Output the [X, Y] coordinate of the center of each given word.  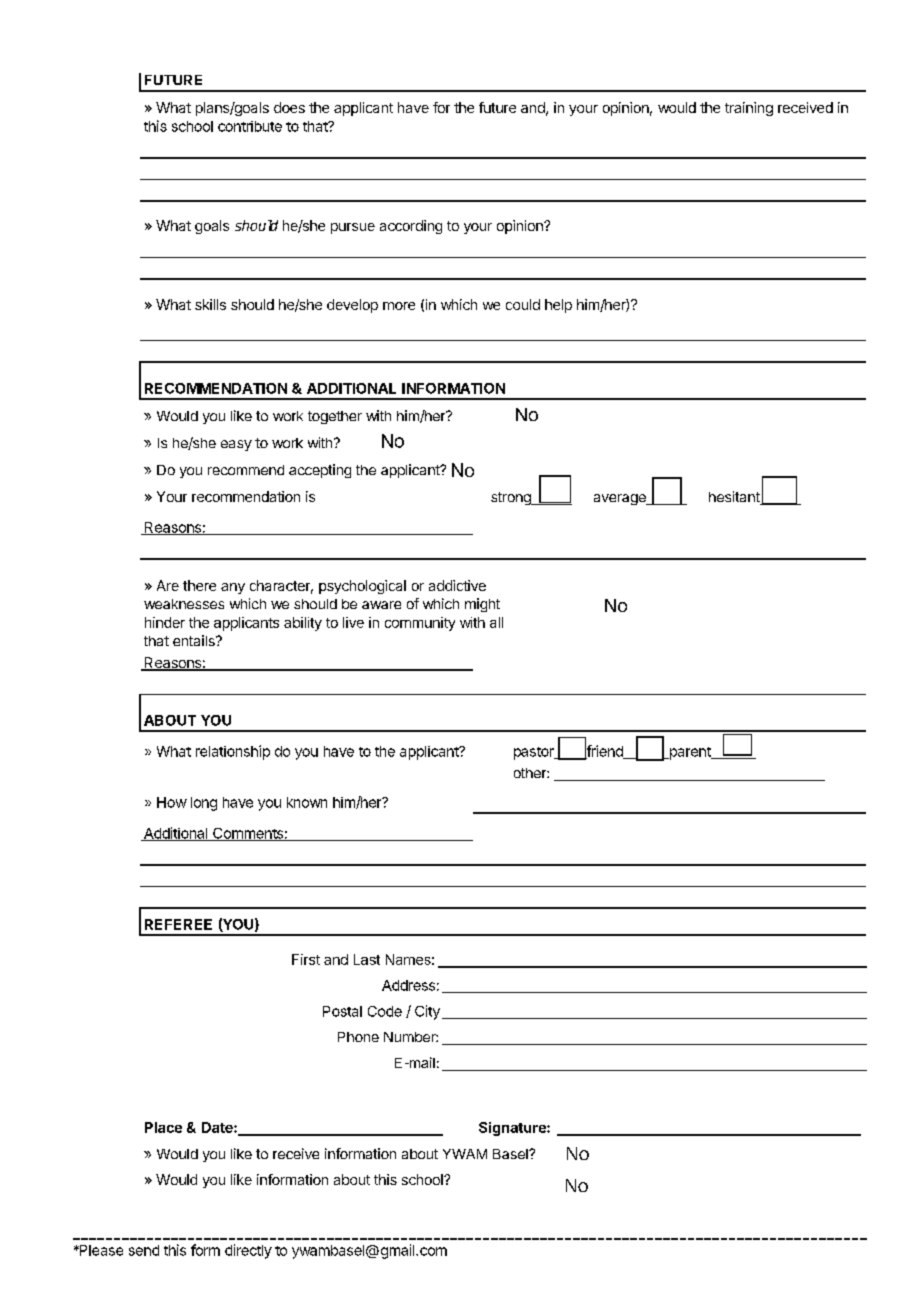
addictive [457, 585]
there [199, 585]
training [749, 109]
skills [210, 304]
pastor [535, 753]
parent [690, 753]
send [144, 1250]
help [558, 306]
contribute [250, 126]
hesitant [735, 498]
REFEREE [178, 924]
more [399, 306]
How [172, 802]
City [427, 1012]
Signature [513, 1129]
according [411, 227]
